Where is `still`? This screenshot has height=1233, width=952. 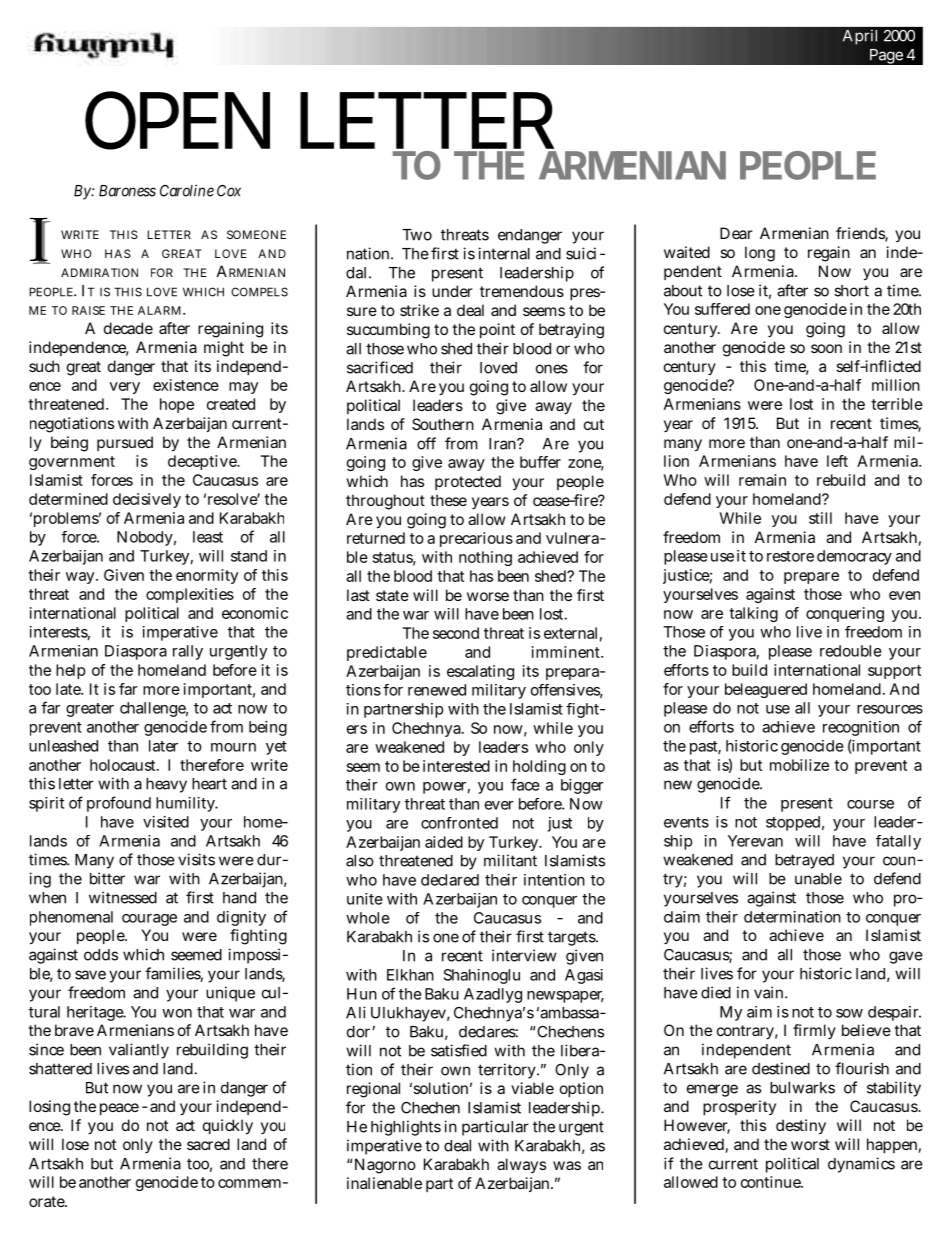 still is located at coordinates (820, 518).
